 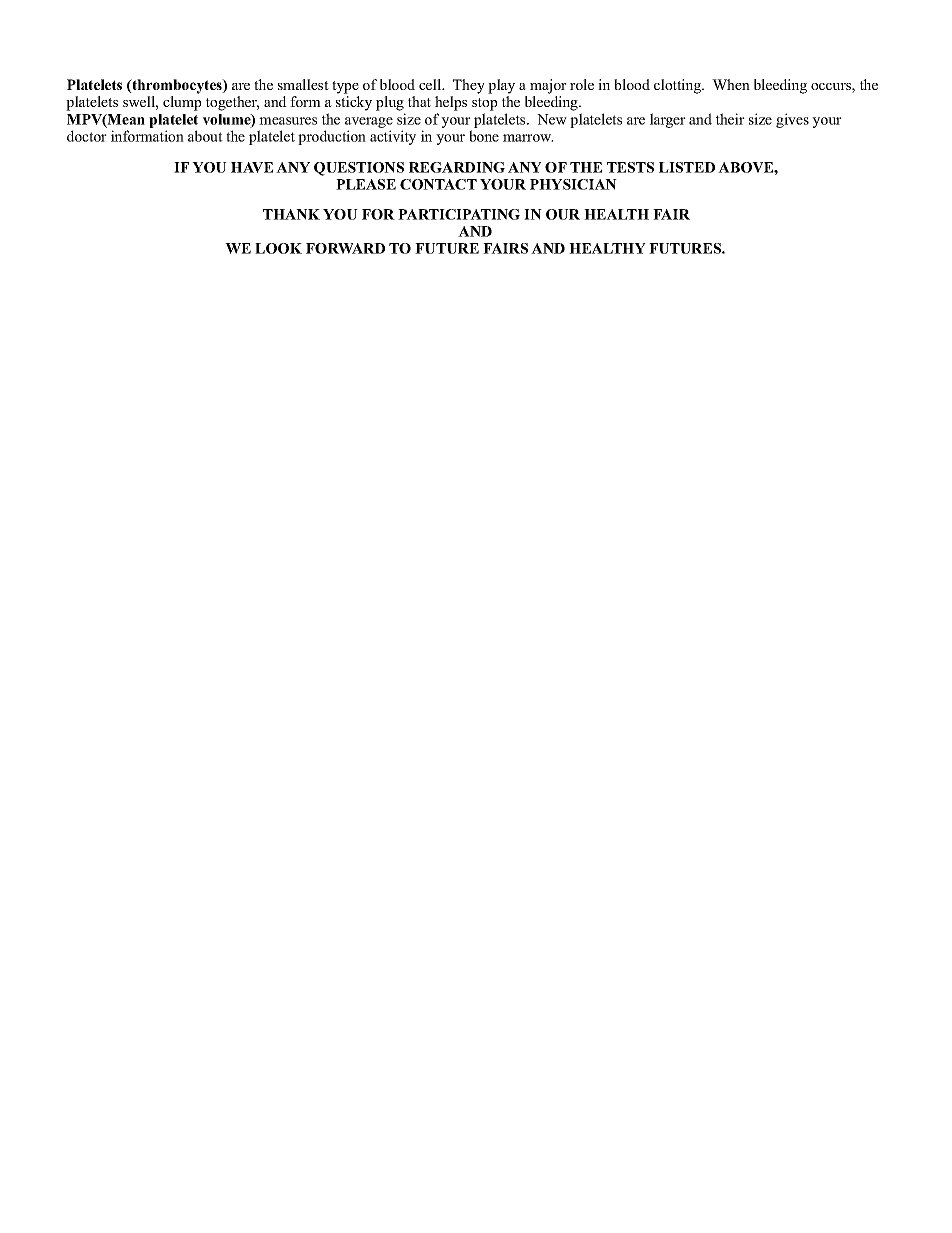 What do you see at coordinates (678, 86) in the document?
I see `clotting` at bounding box center [678, 86].
